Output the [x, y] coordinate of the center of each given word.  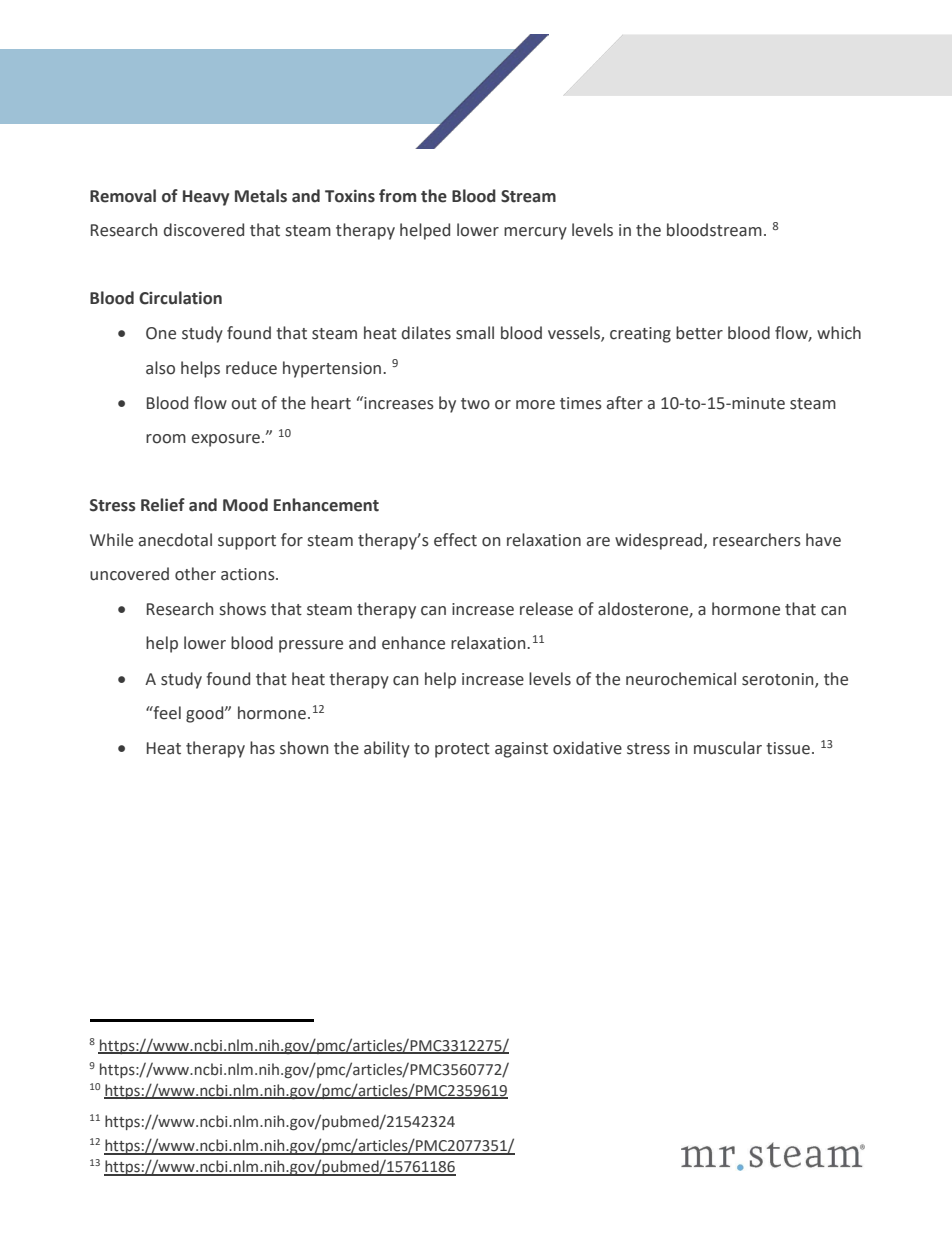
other [195, 574]
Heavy [206, 198]
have [823, 540]
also [160, 368]
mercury [535, 233]
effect [455, 540]
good [206, 714]
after [625, 403]
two [475, 404]
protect [462, 750]
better [699, 333]
